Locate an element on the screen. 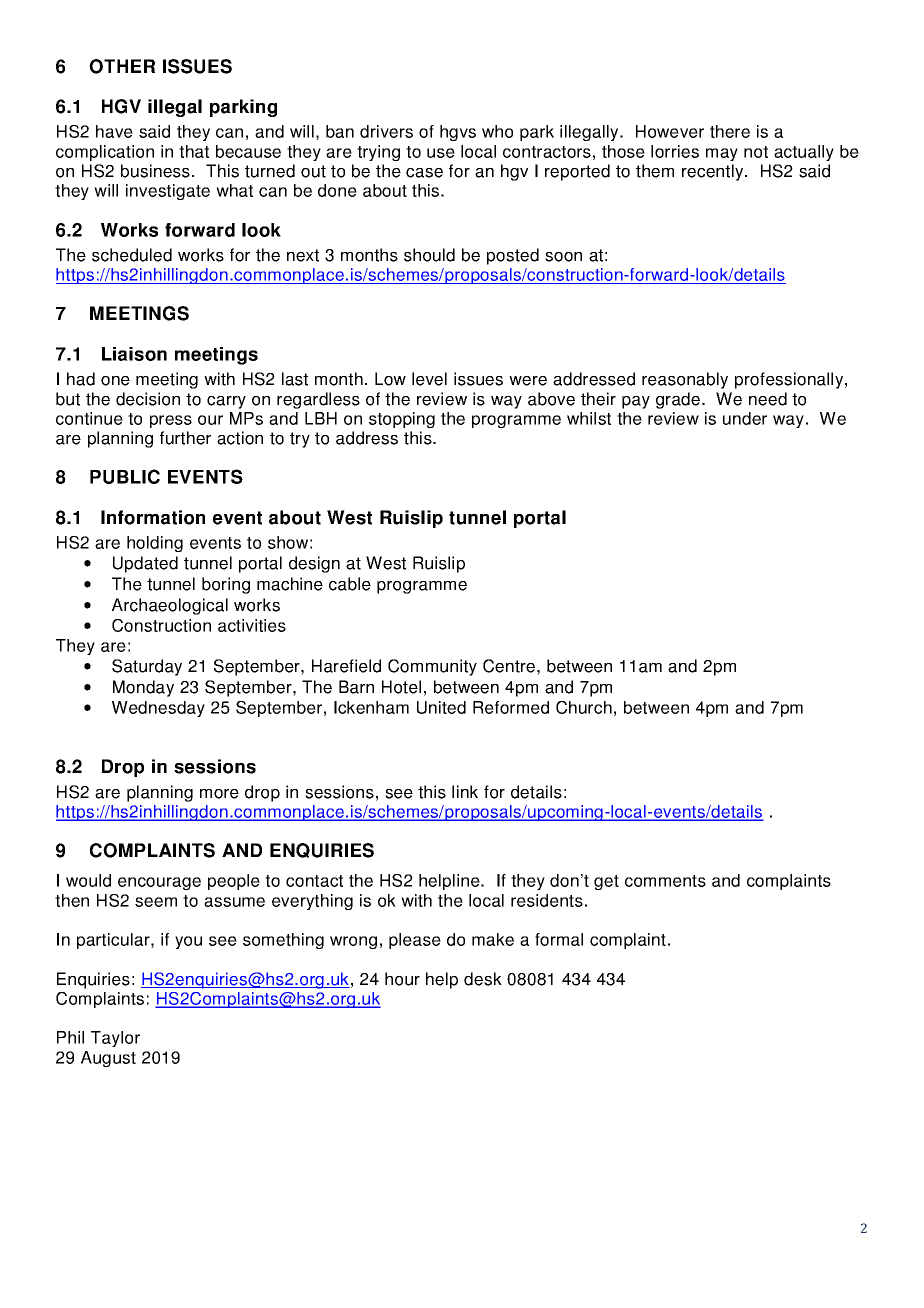 Image resolution: width=924 pixels, height=1308 pixels. hour is located at coordinates (402, 979).
